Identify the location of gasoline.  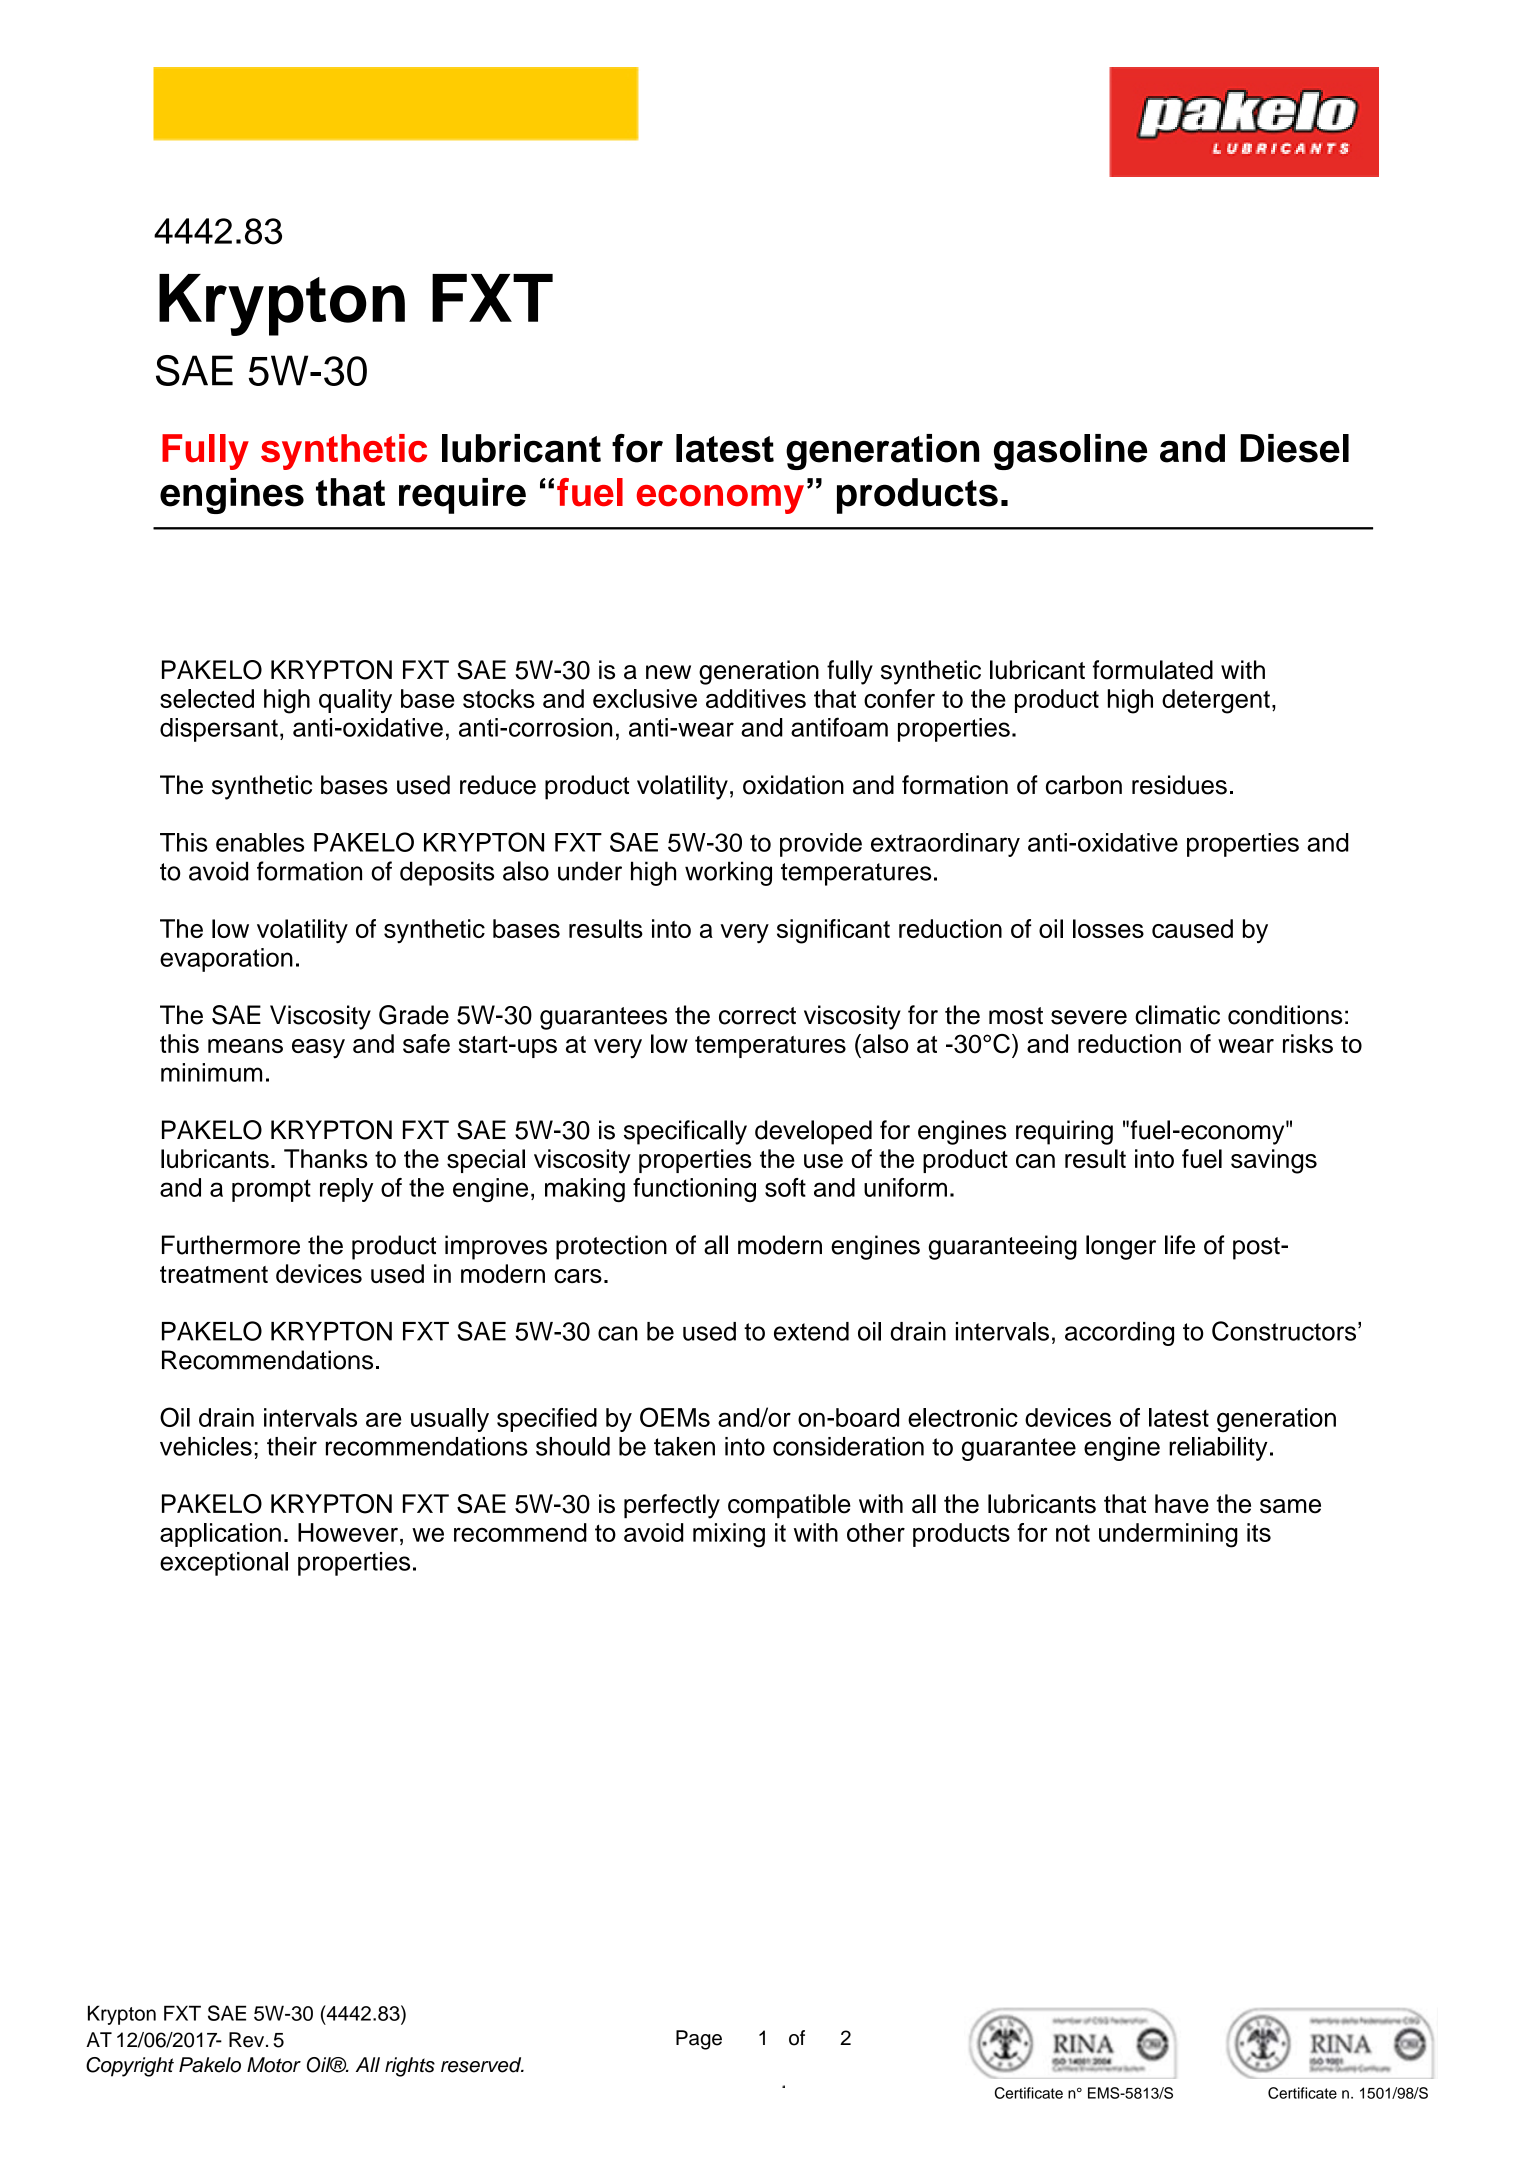
(1070, 452).
